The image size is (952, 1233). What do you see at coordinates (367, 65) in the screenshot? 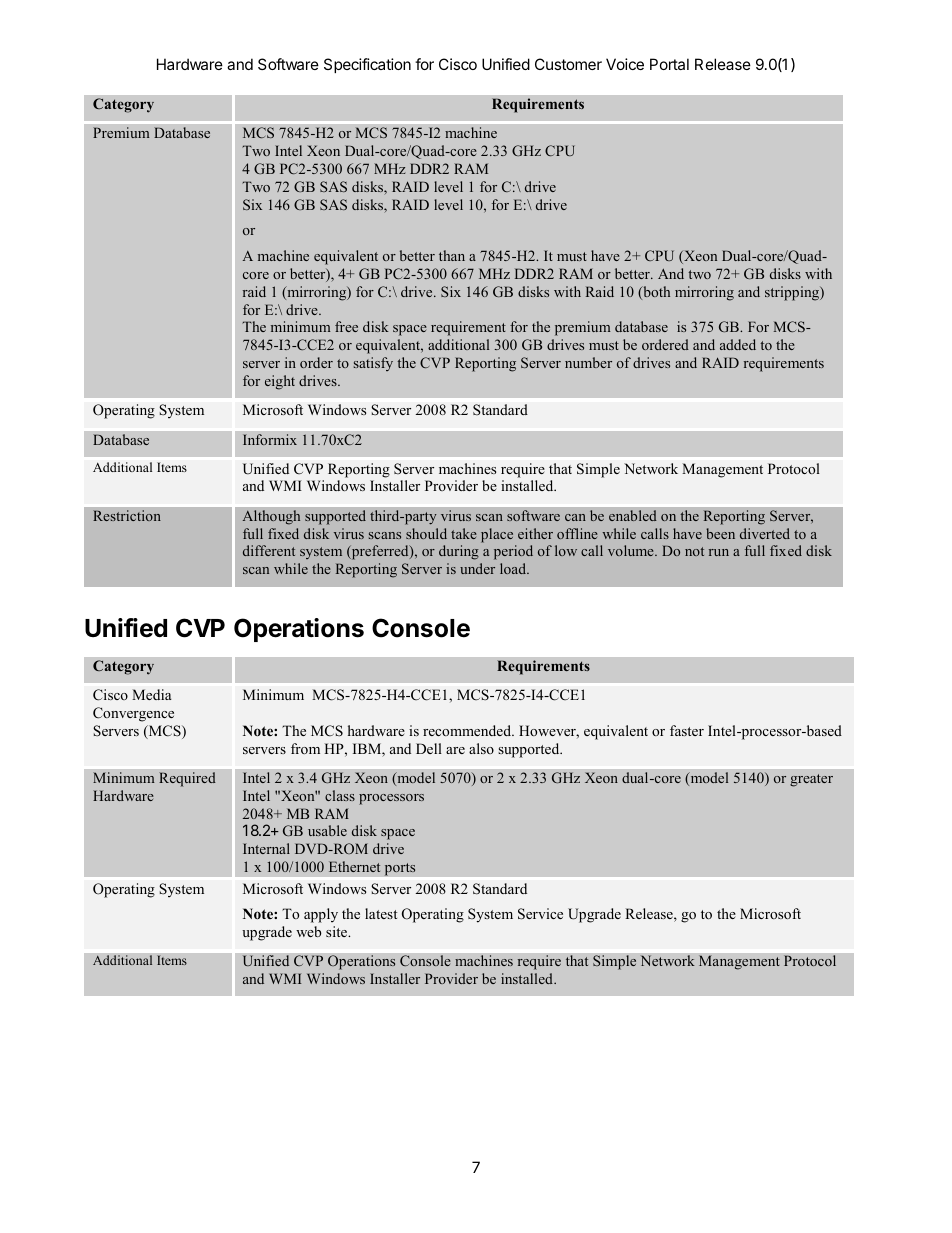
I see `Specification` at bounding box center [367, 65].
